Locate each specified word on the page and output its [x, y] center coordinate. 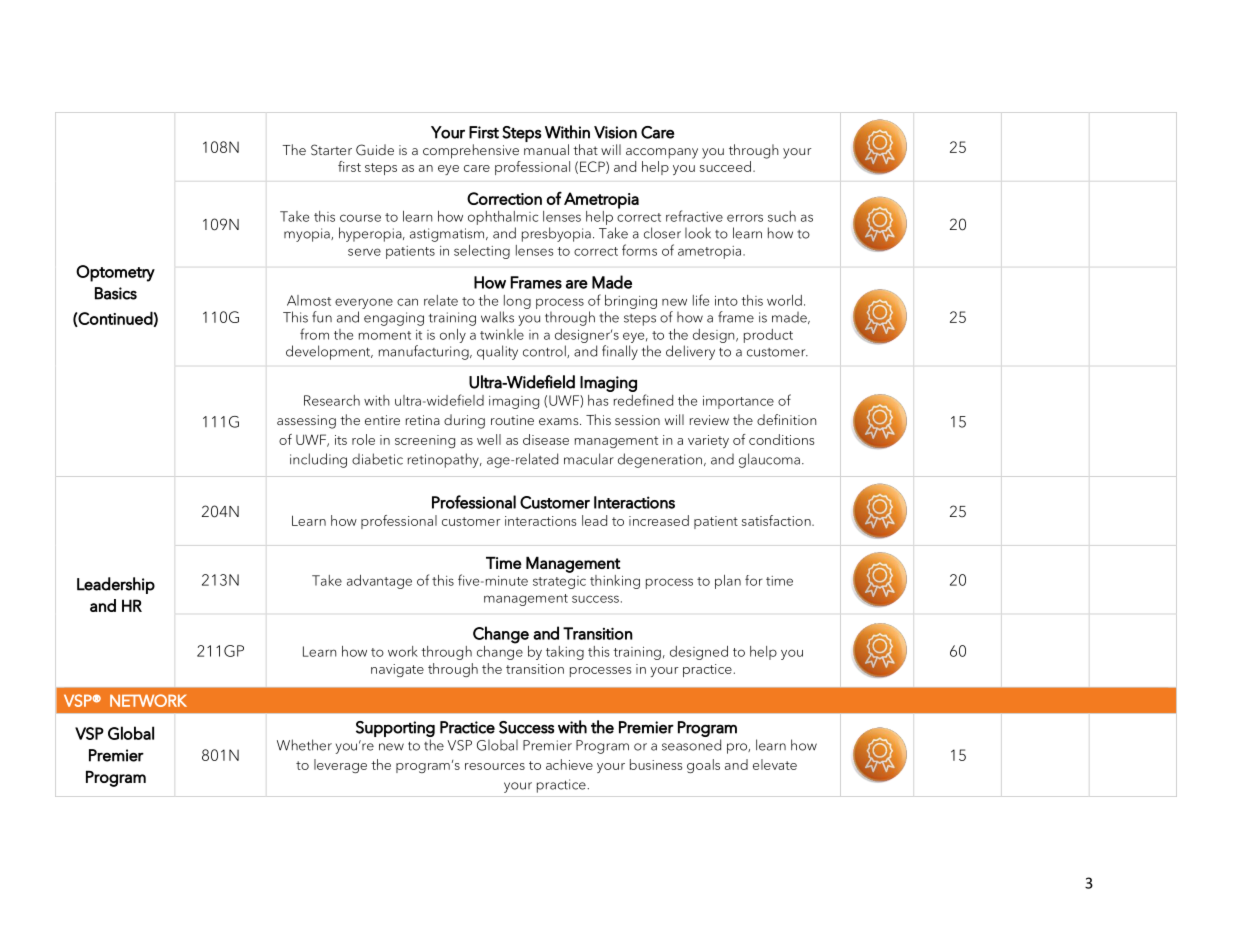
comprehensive [471, 151]
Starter [331, 150]
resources [495, 766]
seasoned [691, 745]
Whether [304, 745]
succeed [725, 166]
